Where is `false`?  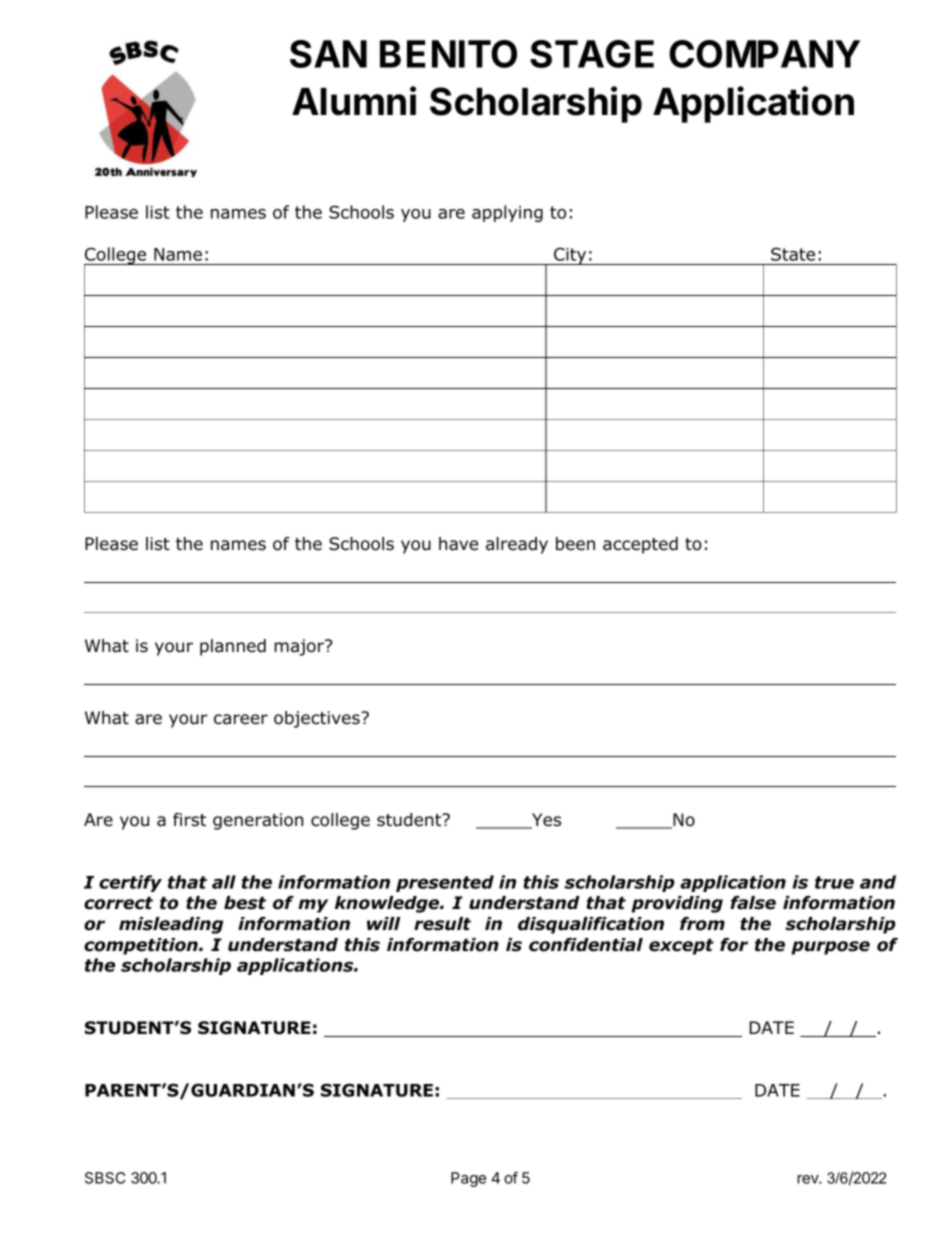
false is located at coordinates (753, 903).
